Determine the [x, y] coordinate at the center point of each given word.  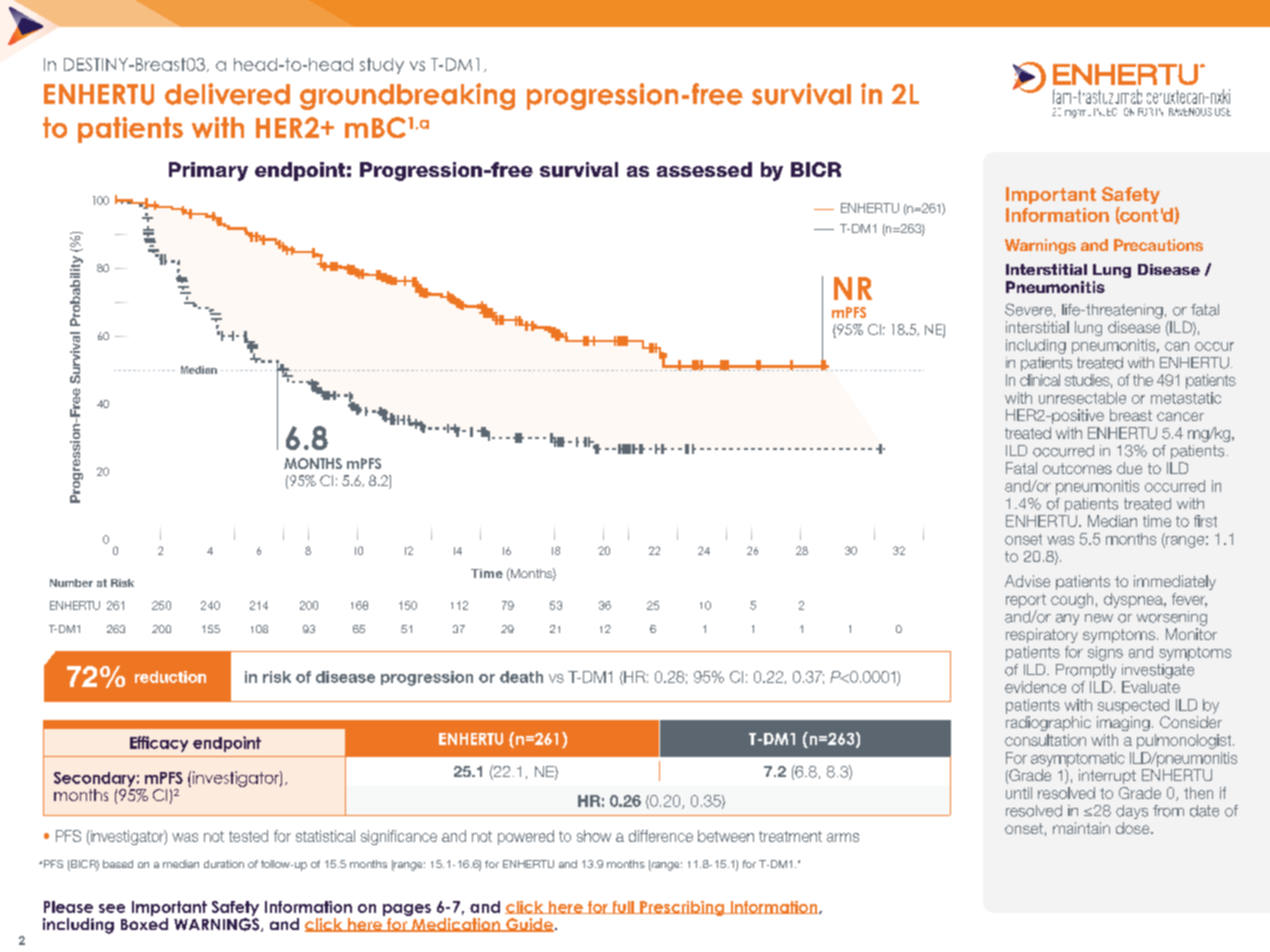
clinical [1040, 380]
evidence [1035, 687]
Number [71, 583]
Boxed [144, 924]
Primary [208, 171]
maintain [1081, 828]
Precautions [1158, 245]
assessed [704, 169]
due [1129, 468]
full [623, 907]
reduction [170, 677]
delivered [227, 94]
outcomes [1077, 468]
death [521, 677]
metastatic [1186, 398]
